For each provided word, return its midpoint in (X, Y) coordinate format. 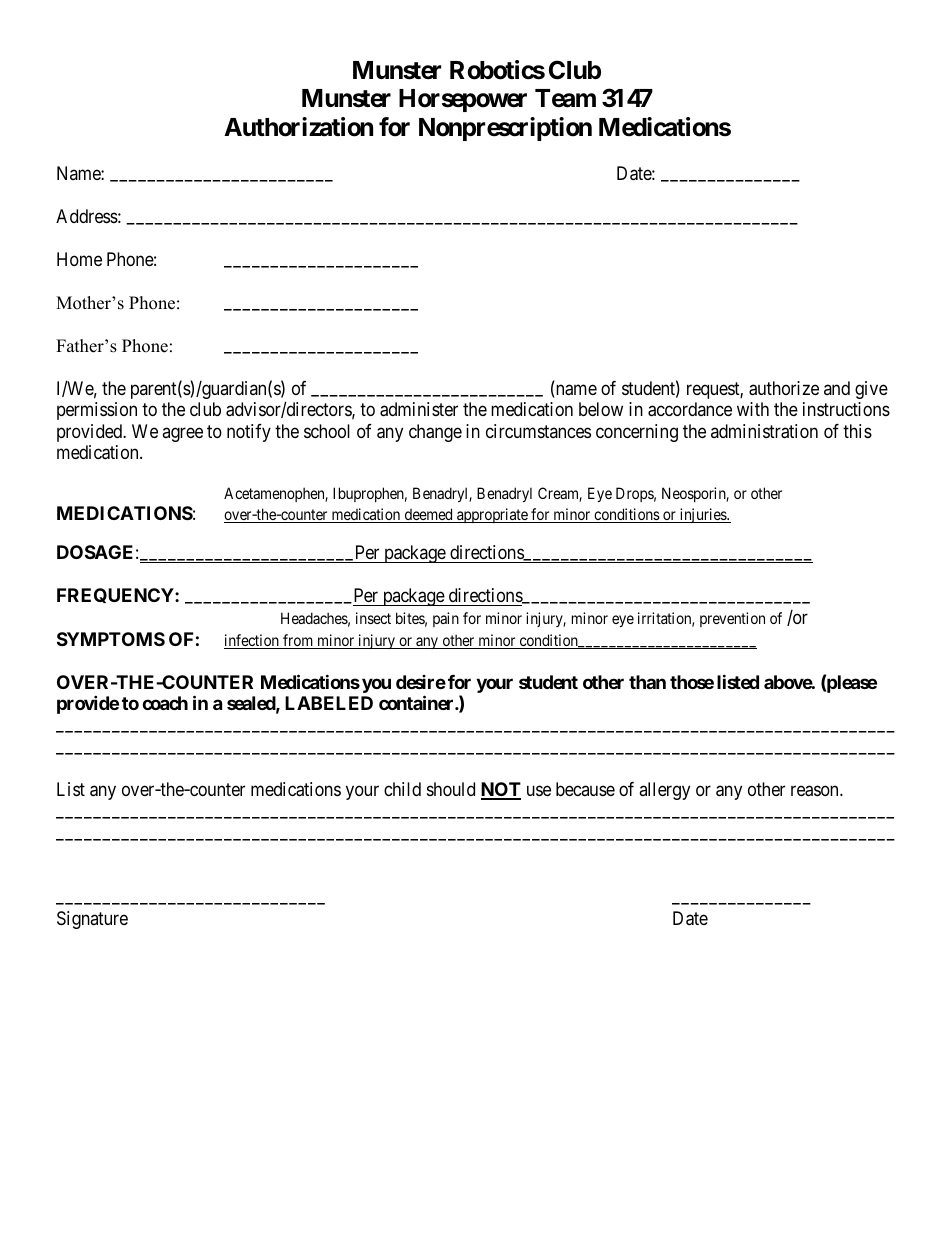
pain (446, 619)
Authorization (298, 127)
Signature (92, 920)
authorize (784, 388)
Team (565, 98)
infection (252, 641)
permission (97, 411)
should (451, 789)
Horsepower (463, 100)
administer (419, 409)
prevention (732, 619)
